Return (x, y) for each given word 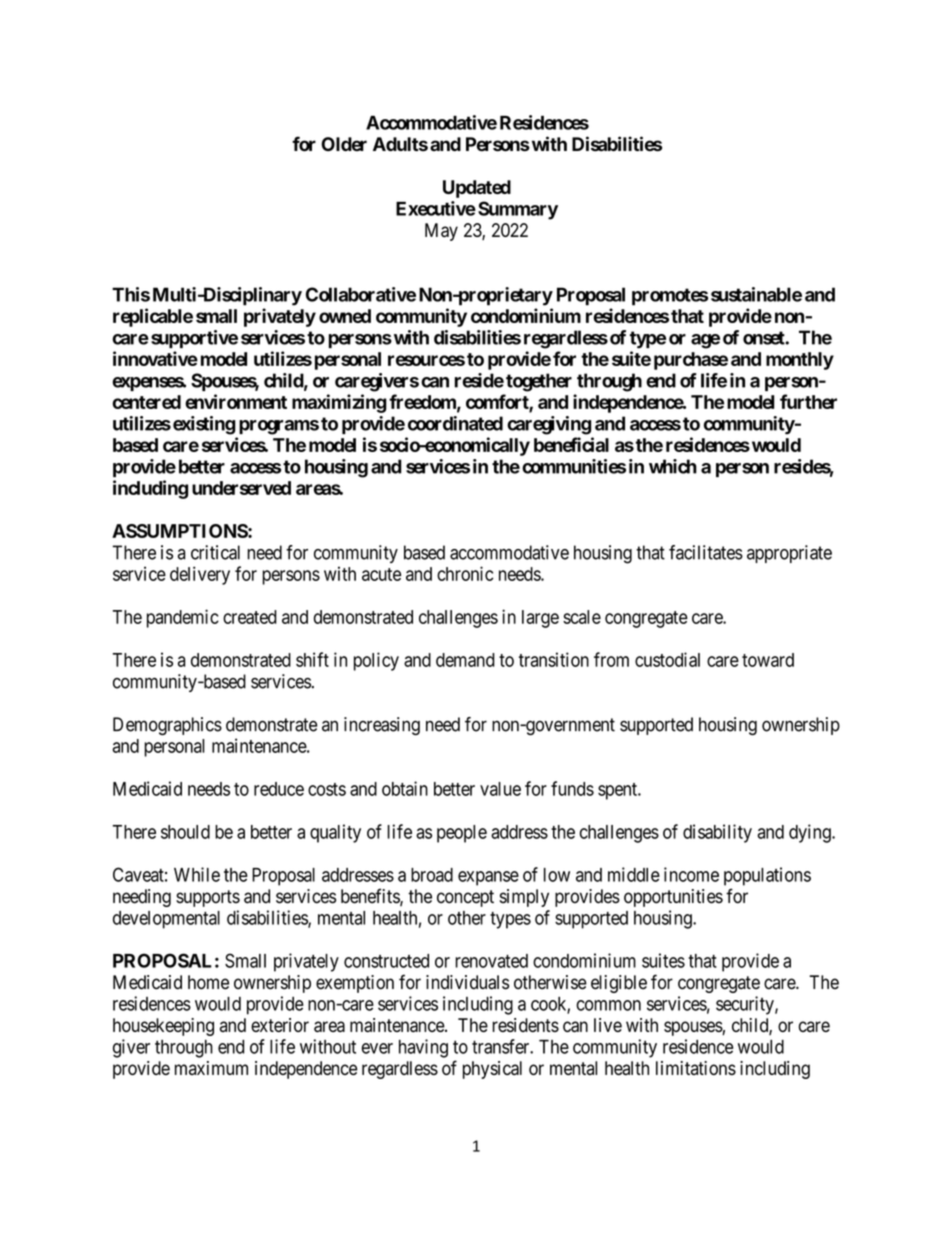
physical (492, 1070)
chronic (465, 573)
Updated (477, 189)
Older (344, 144)
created (250, 617)
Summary (518, 210)
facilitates (706, 552)
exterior (280, 1025)
